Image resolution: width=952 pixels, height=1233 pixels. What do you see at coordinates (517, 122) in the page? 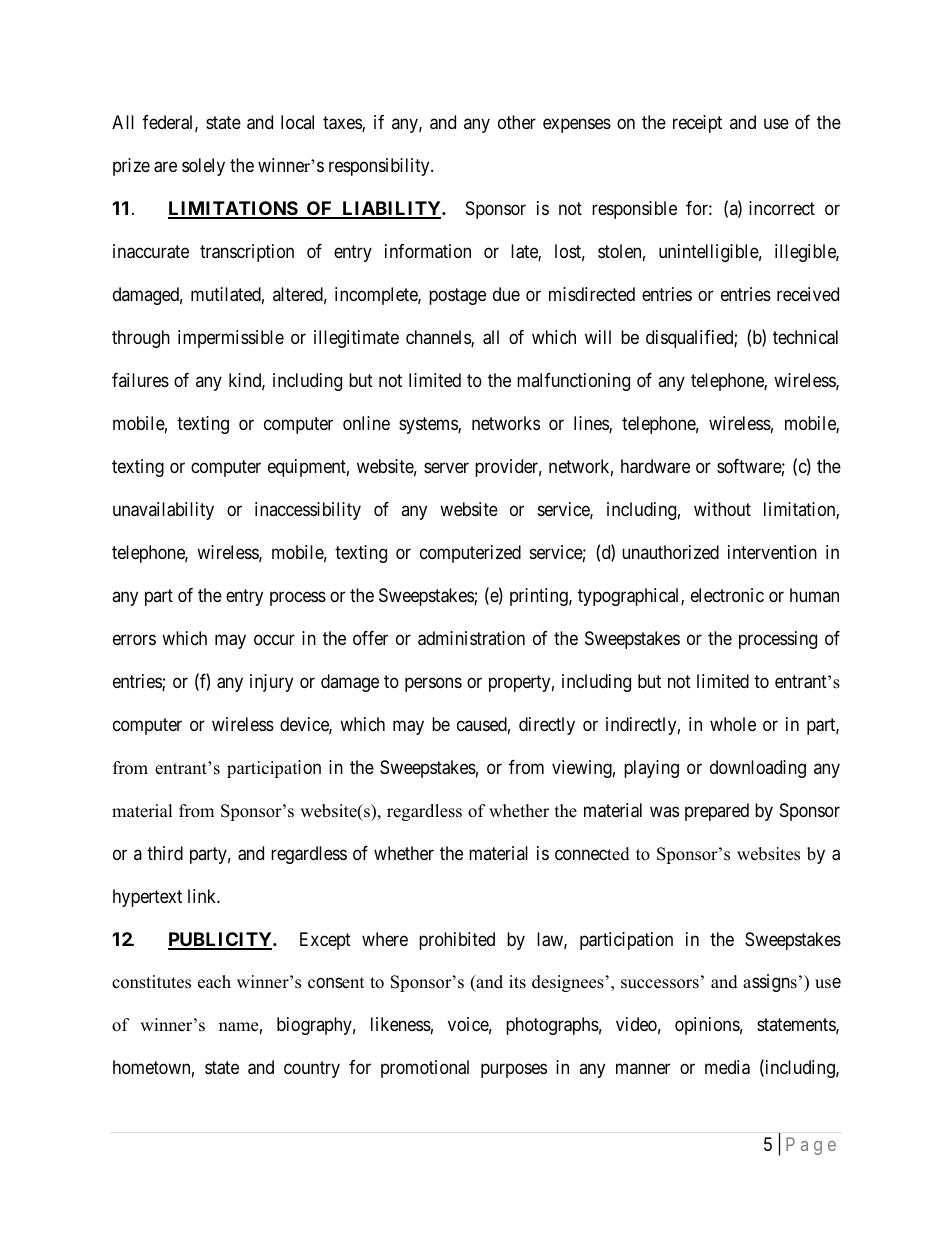
I see `other` at bounding box center [517, 122].
